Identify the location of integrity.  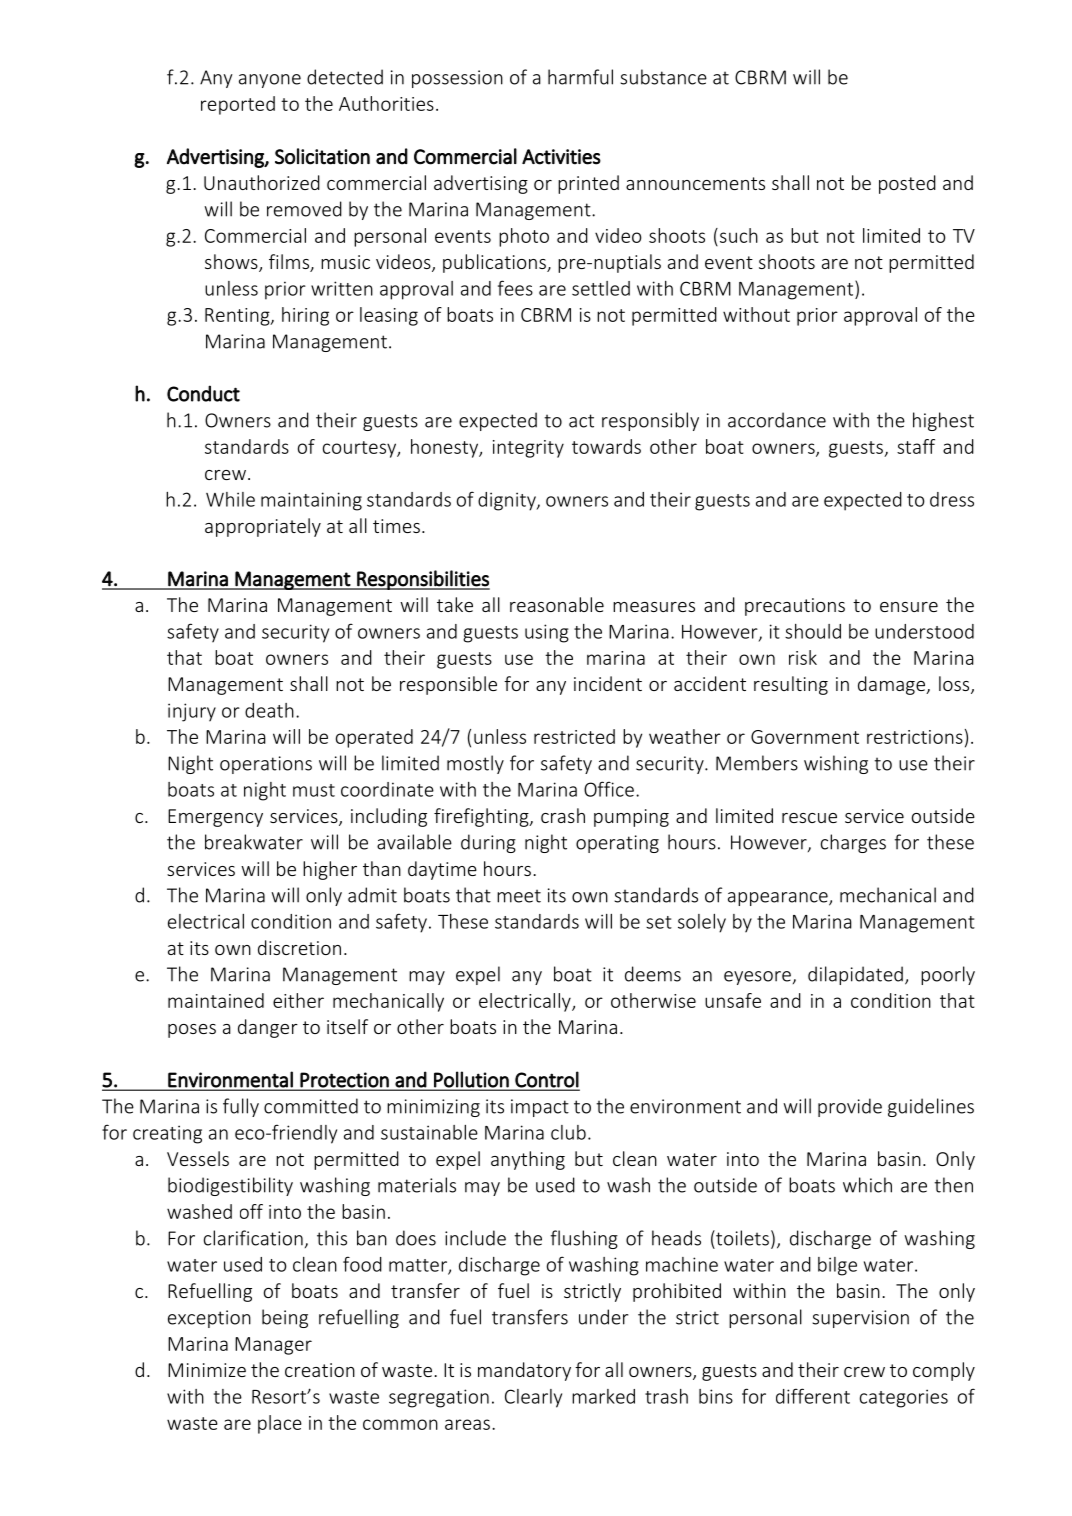
(528, 449).
